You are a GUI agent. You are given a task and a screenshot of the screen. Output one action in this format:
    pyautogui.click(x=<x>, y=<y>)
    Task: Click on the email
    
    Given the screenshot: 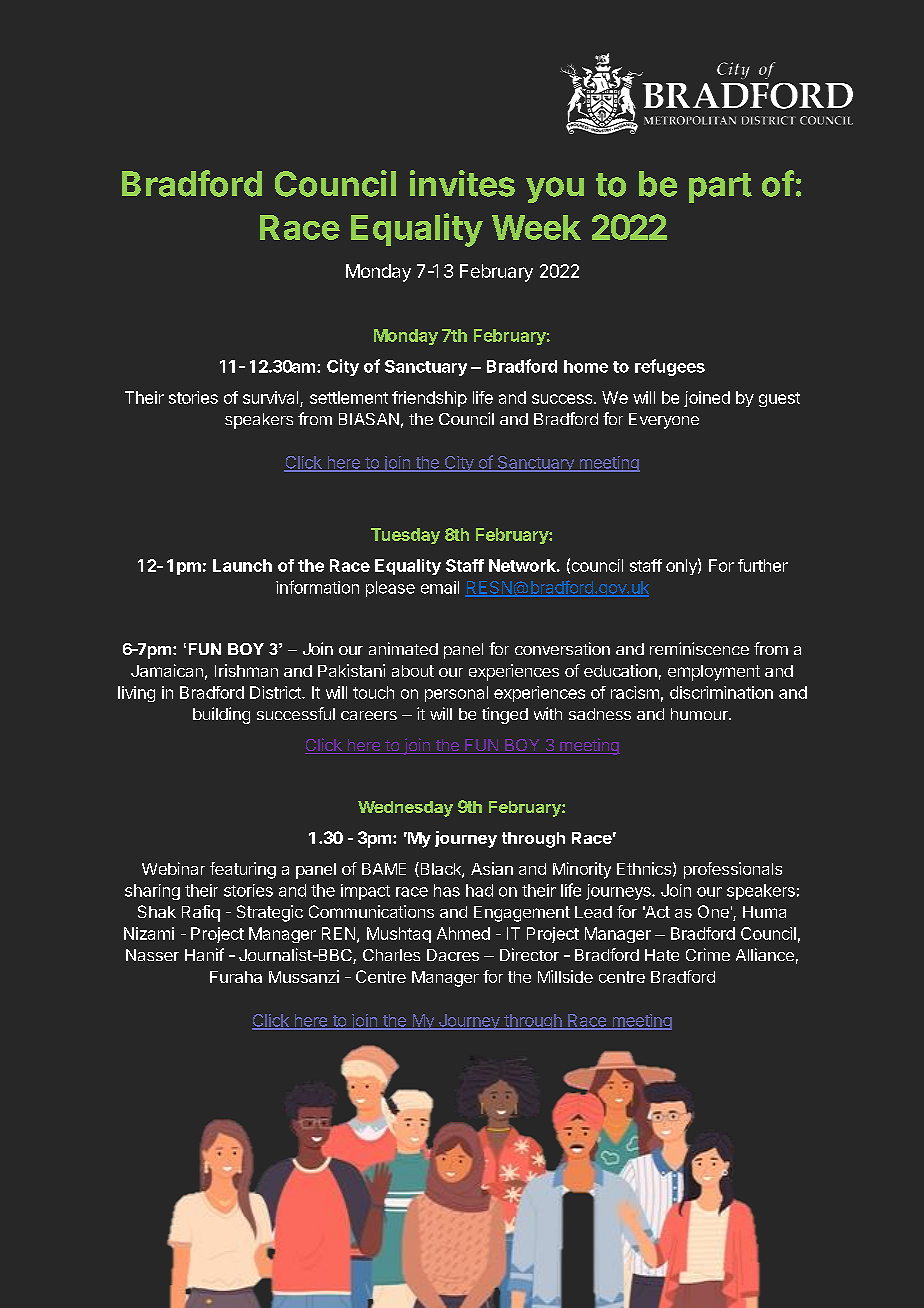 What is the action you would take?
    pyautogui.click(x=440, y=587)
